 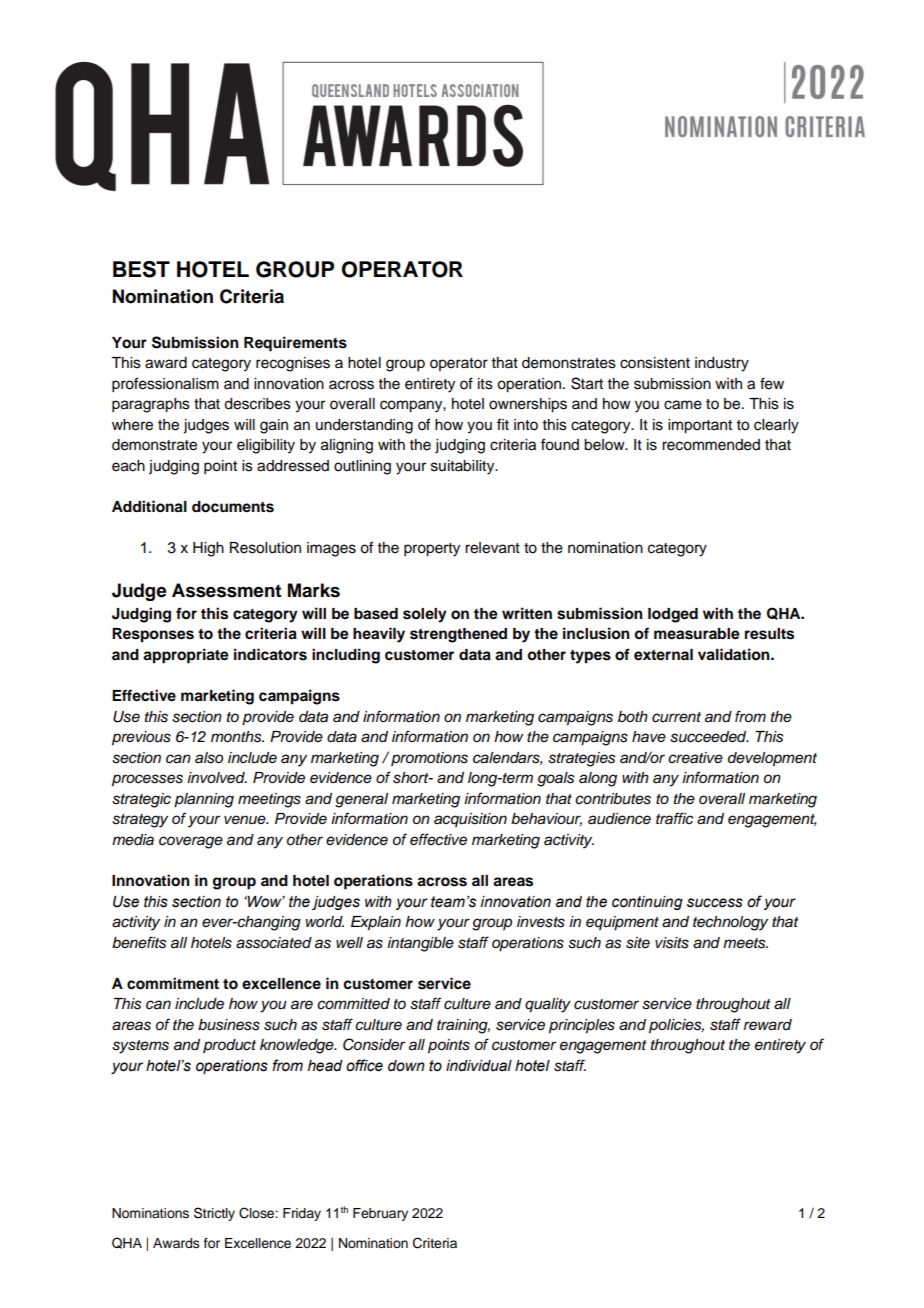 I want to click on BEST, so click(x=141, y=269).
